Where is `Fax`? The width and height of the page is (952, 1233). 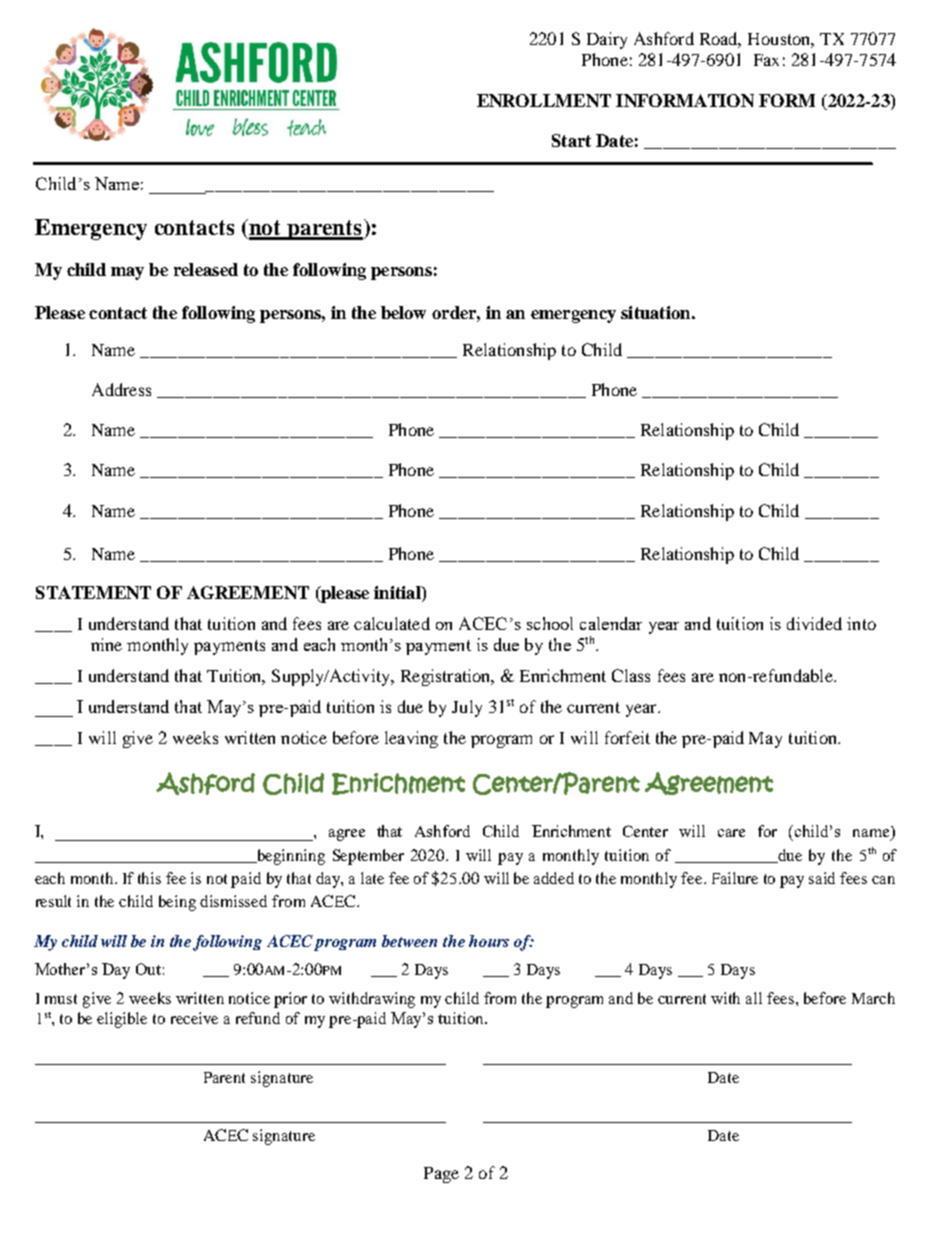
Fax is located at coordinates (766, 60).
